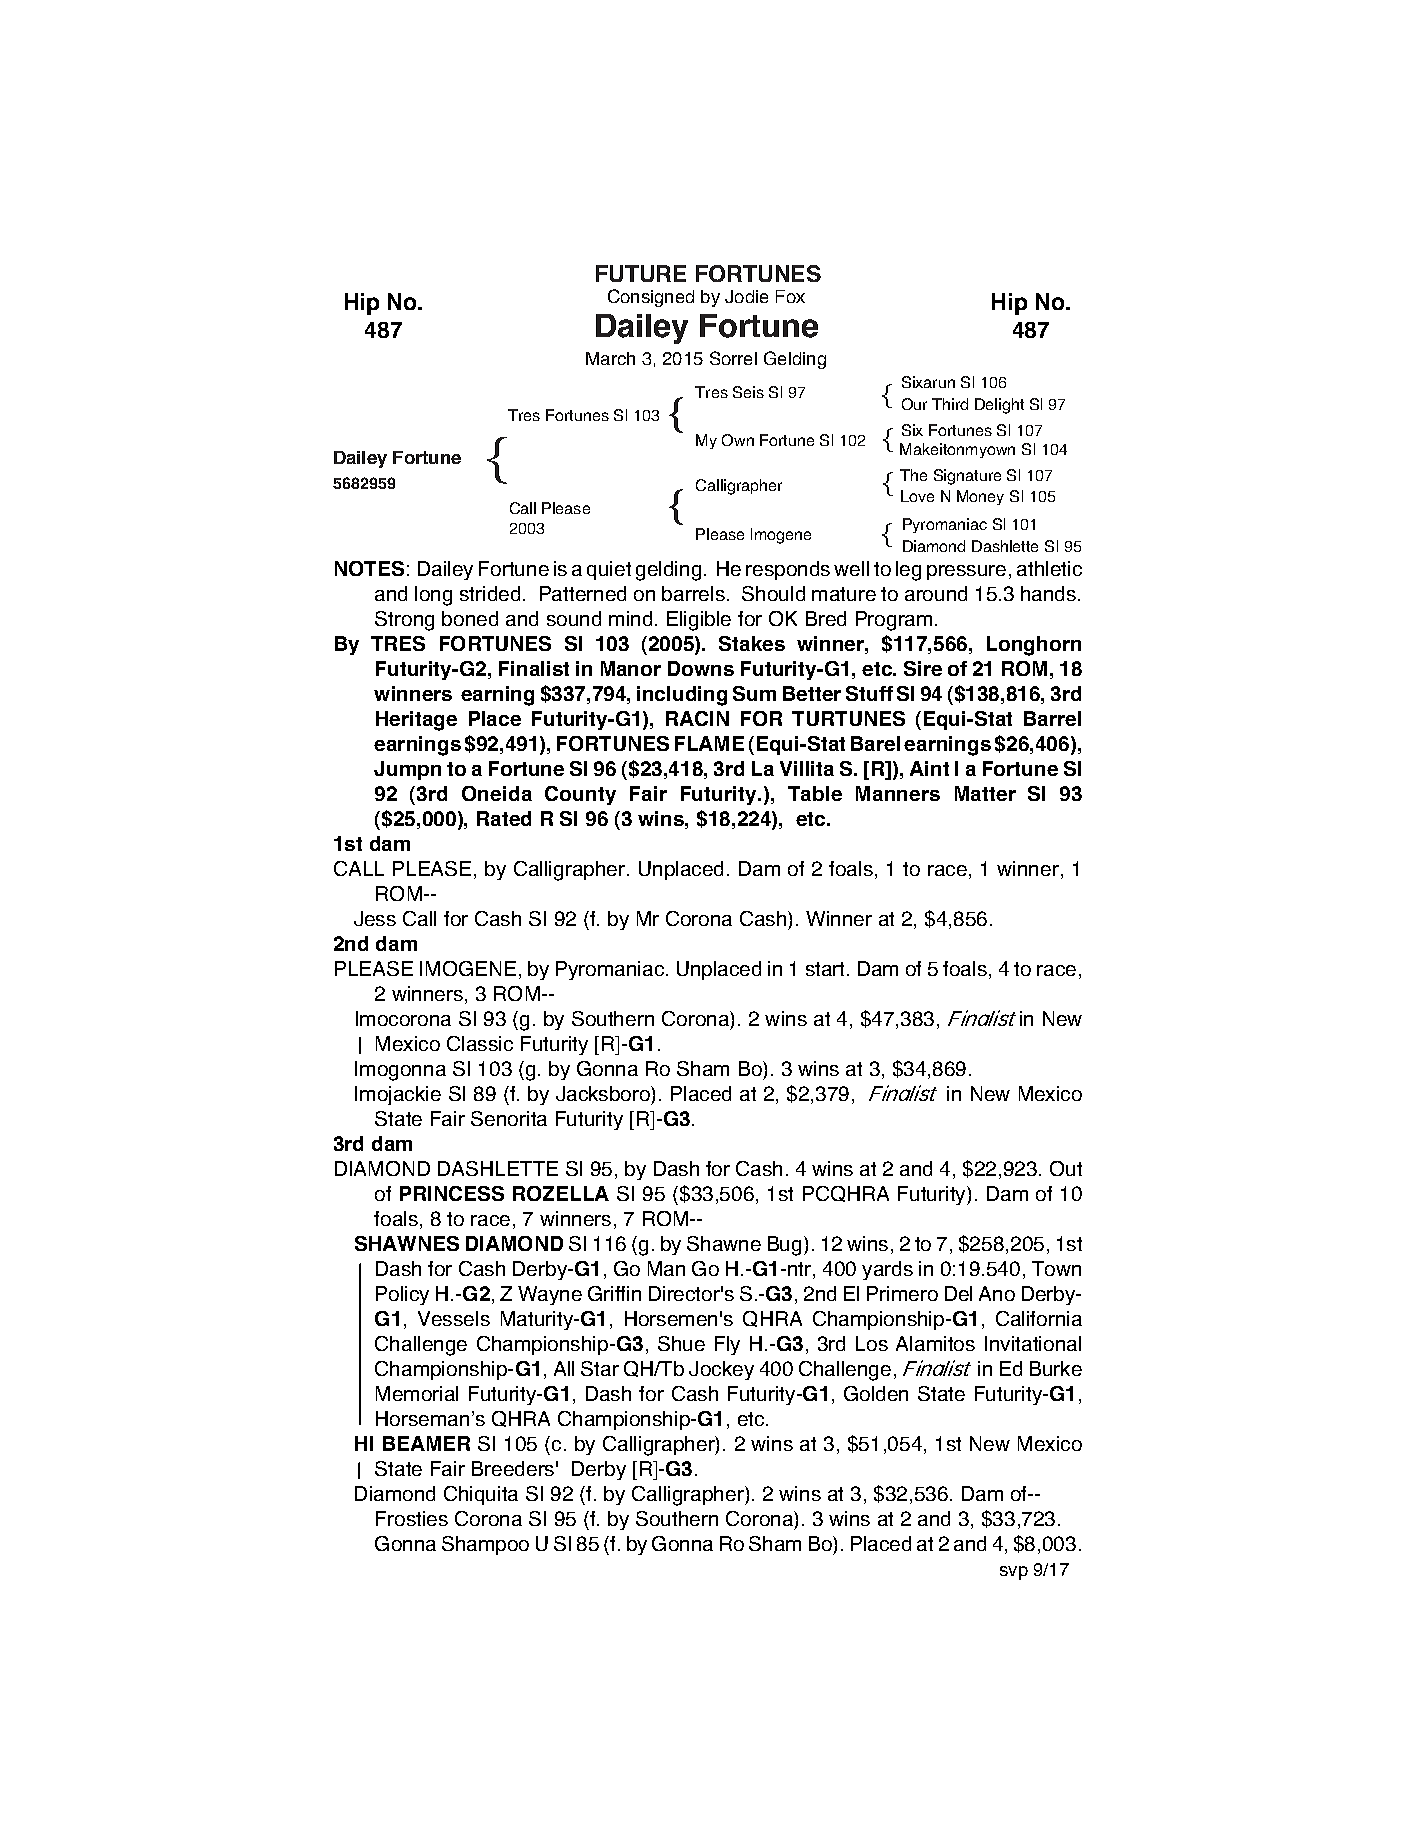  I want to click on Heritage, so click(416, 721).
